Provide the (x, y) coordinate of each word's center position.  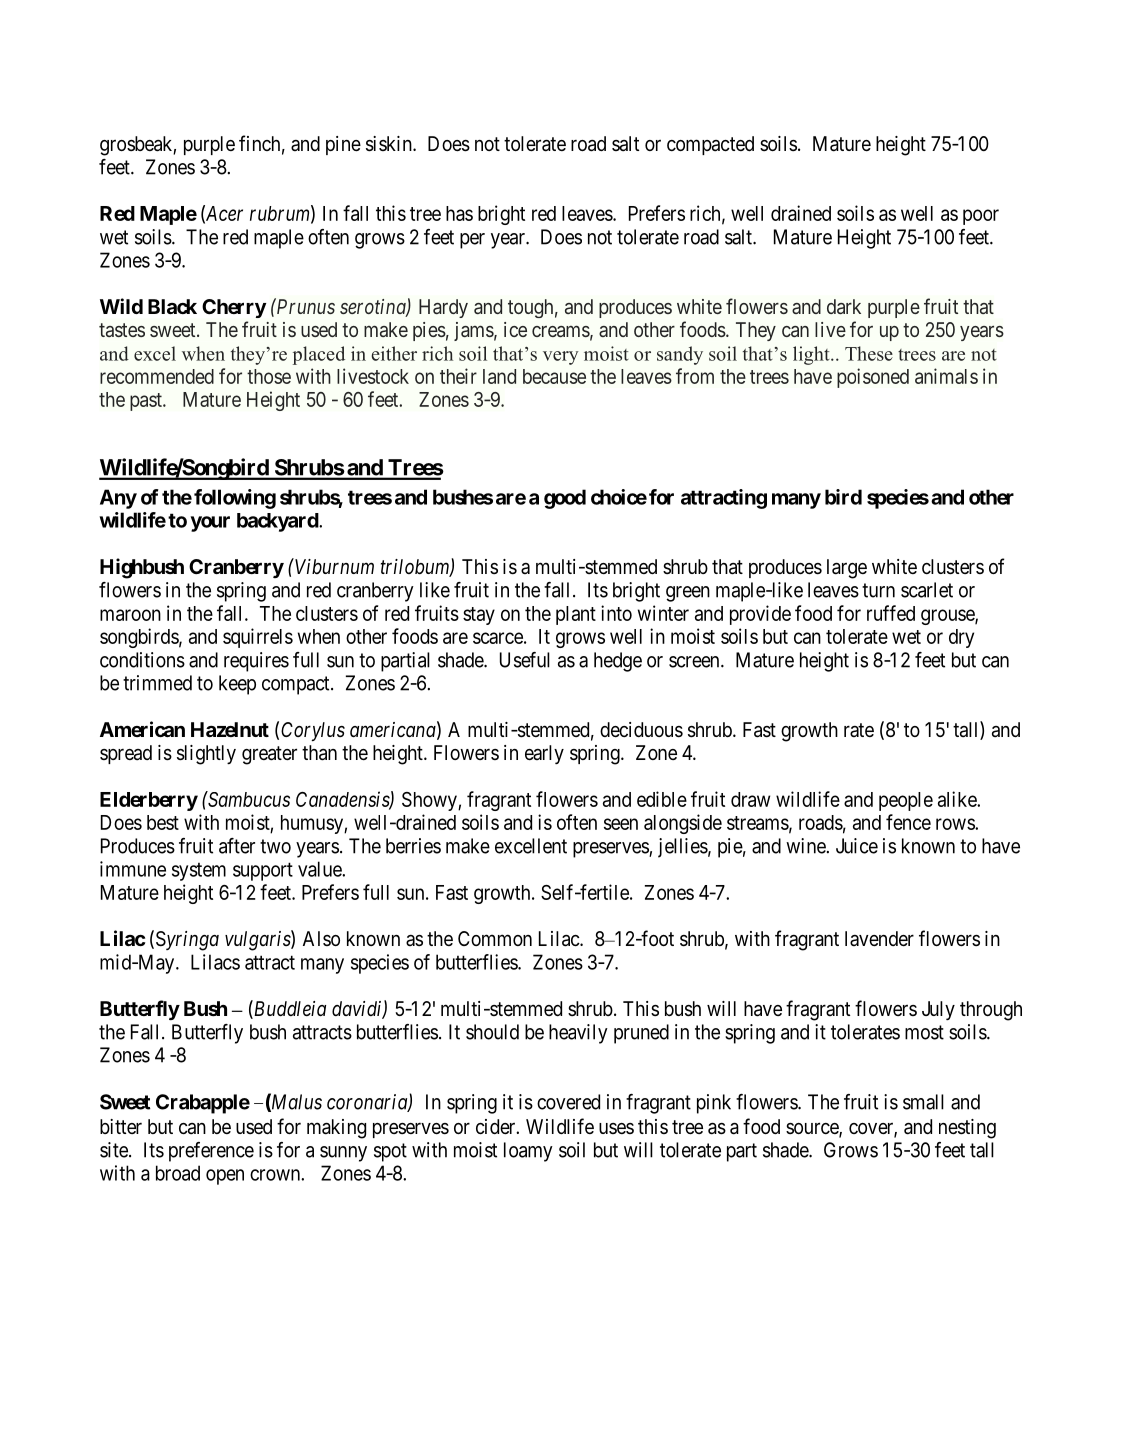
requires (256, 662)
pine (343, 145)
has (459, 213)
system (199, 872)
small (923, 1102)
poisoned (873, 378)
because (554, 376)
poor (981, 217)
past (147, 402)
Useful (525, 660)
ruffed (891, 613)
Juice (857, 846)
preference (211, 1152)
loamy (528, 1152)
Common (495, 938)
